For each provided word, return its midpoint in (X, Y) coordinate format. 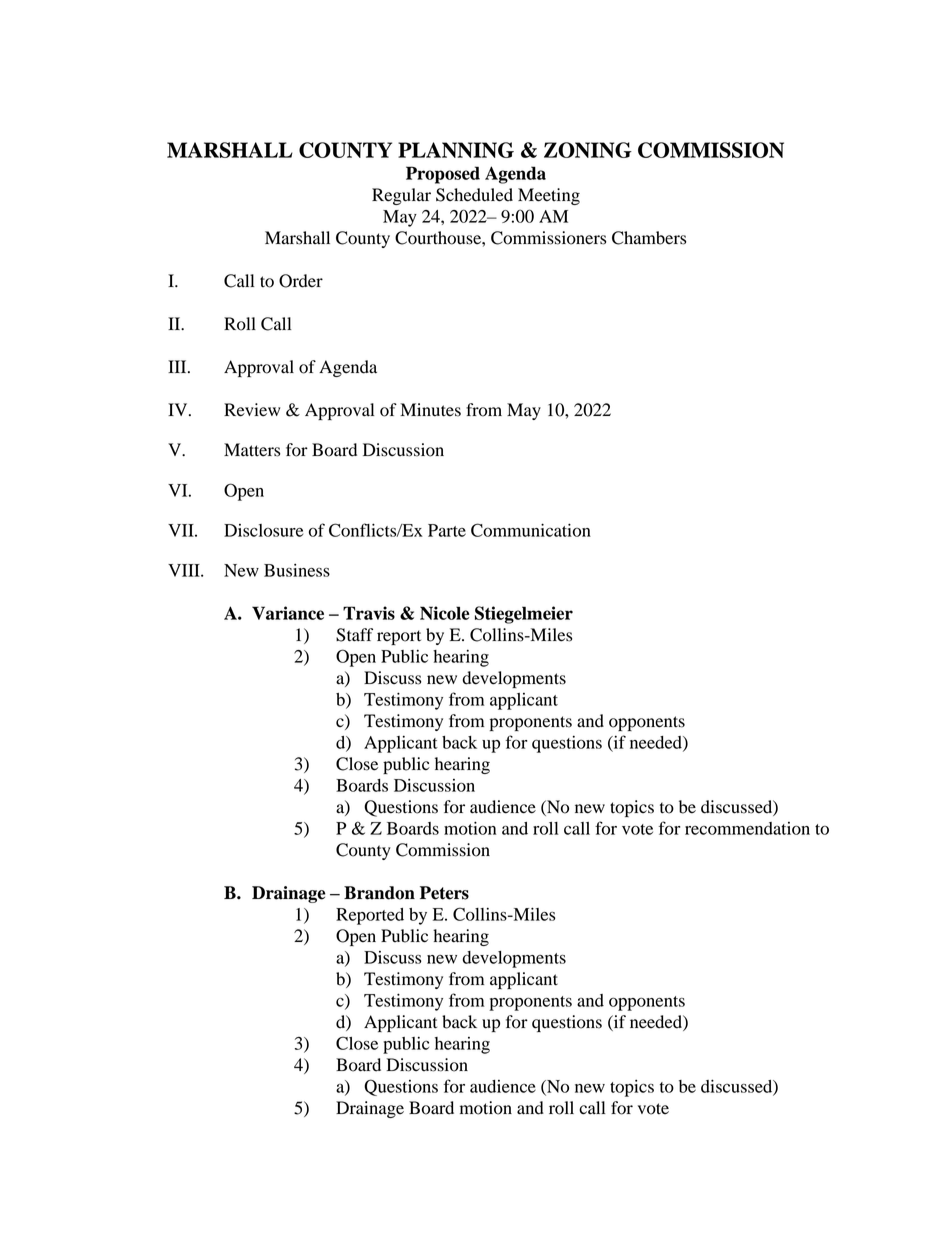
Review (252, 410)
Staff (354, 635)
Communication (531, 530)
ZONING (588, 150)
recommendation (747, 828)
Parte (447, 530)
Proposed (443, 175)
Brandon (379, 893)
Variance (288, 613)
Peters (444, 893)
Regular (401, 196)
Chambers (649, 238)
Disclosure (263, 530)
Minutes (430, 410)
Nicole (445, 613)
